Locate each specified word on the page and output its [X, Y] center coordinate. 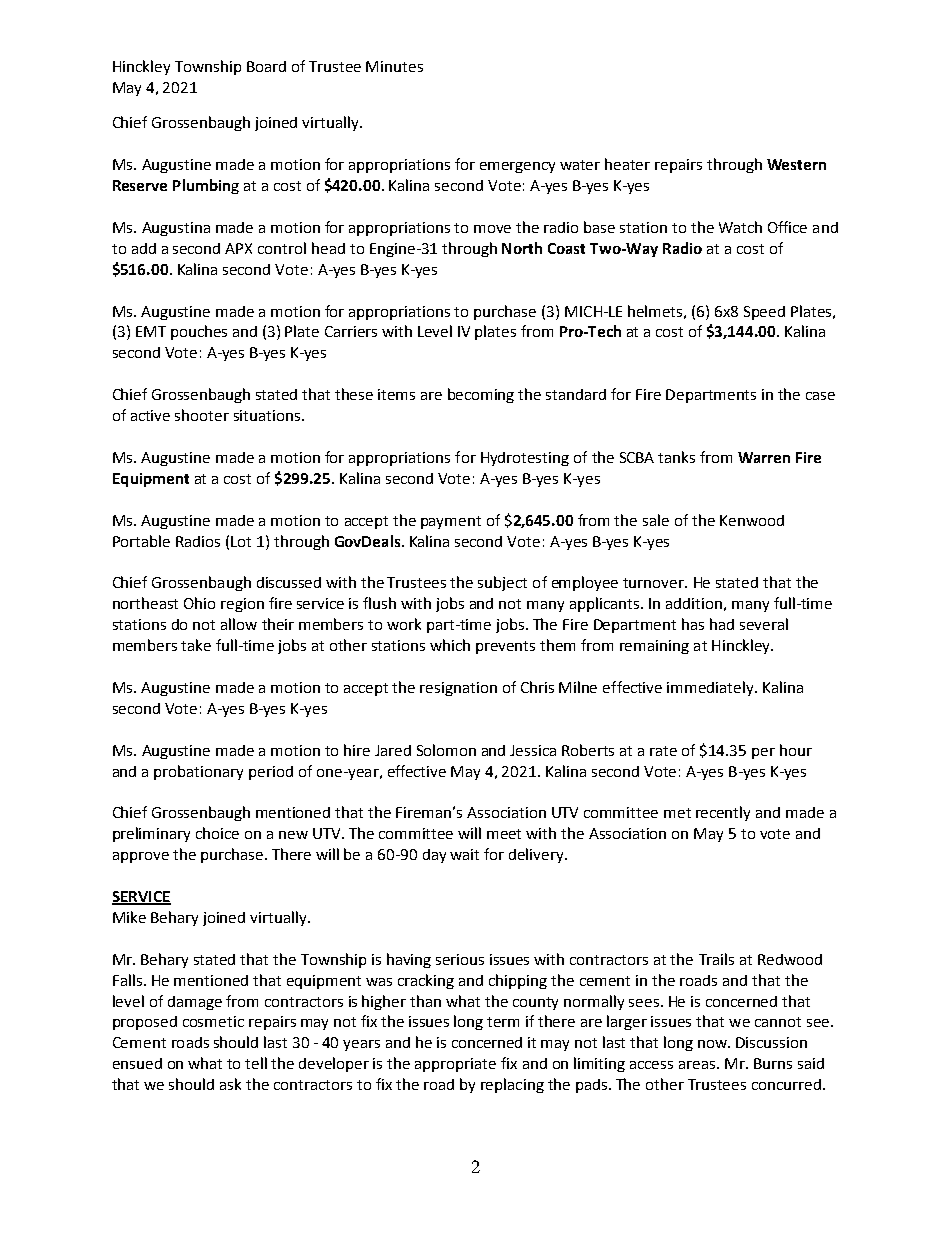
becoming [481, 395]
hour [796, 750]
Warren [764, 457]
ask [230, 1084]
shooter [202, 415]
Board [266, 66]
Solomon [446, 750]
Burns [773, 1063]
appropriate [455, 1065]
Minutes [394, 66]
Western [796, 164]
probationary [198, 772]
